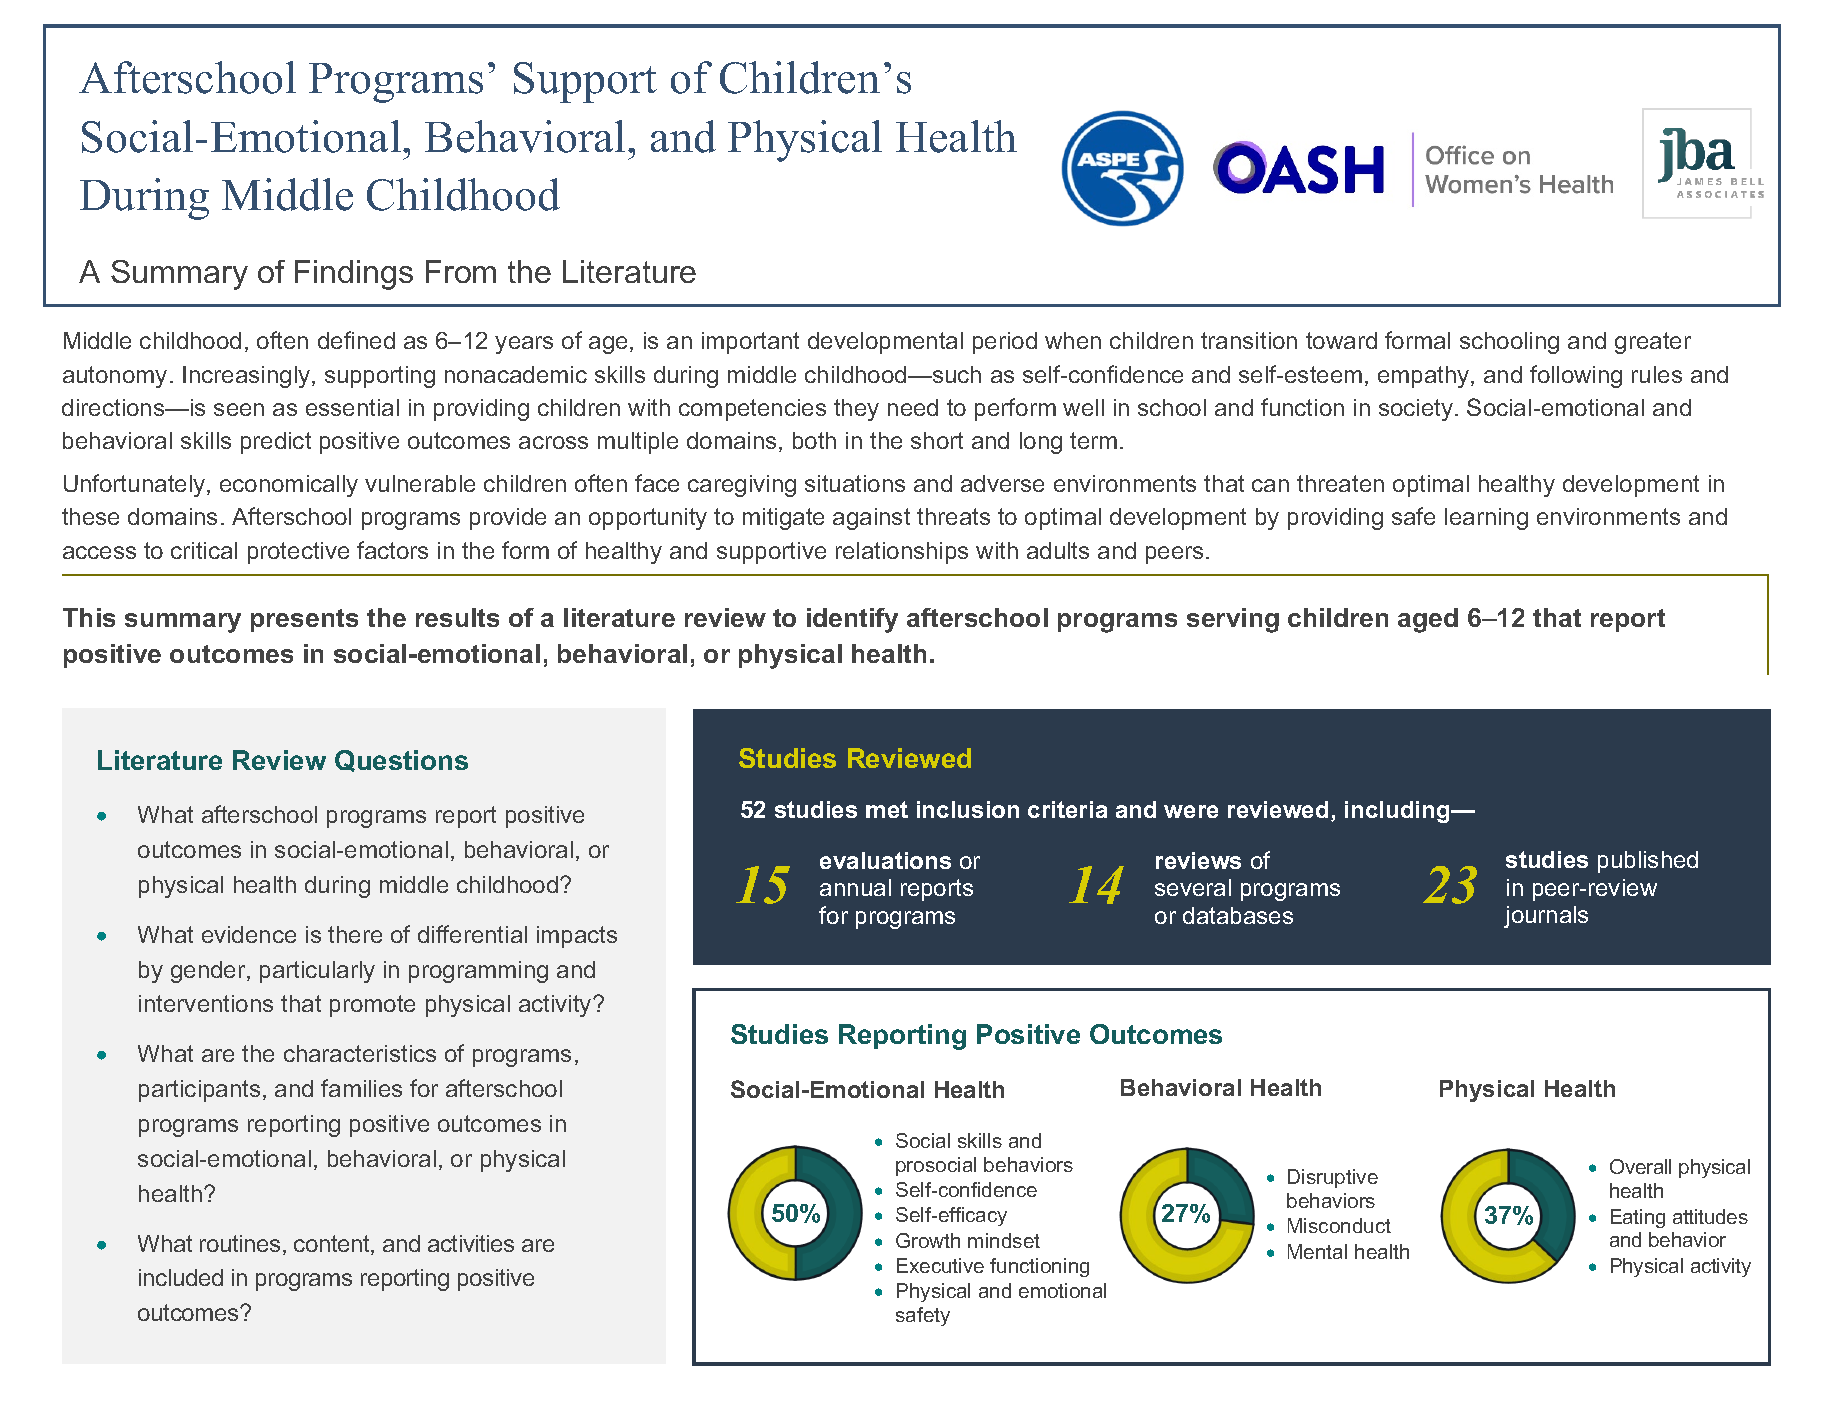 The width and height of the document is (1823, 1409). What do you see at coordinates (298, 553) in the document?
I see `protective` at bounding box center [298, 553].
